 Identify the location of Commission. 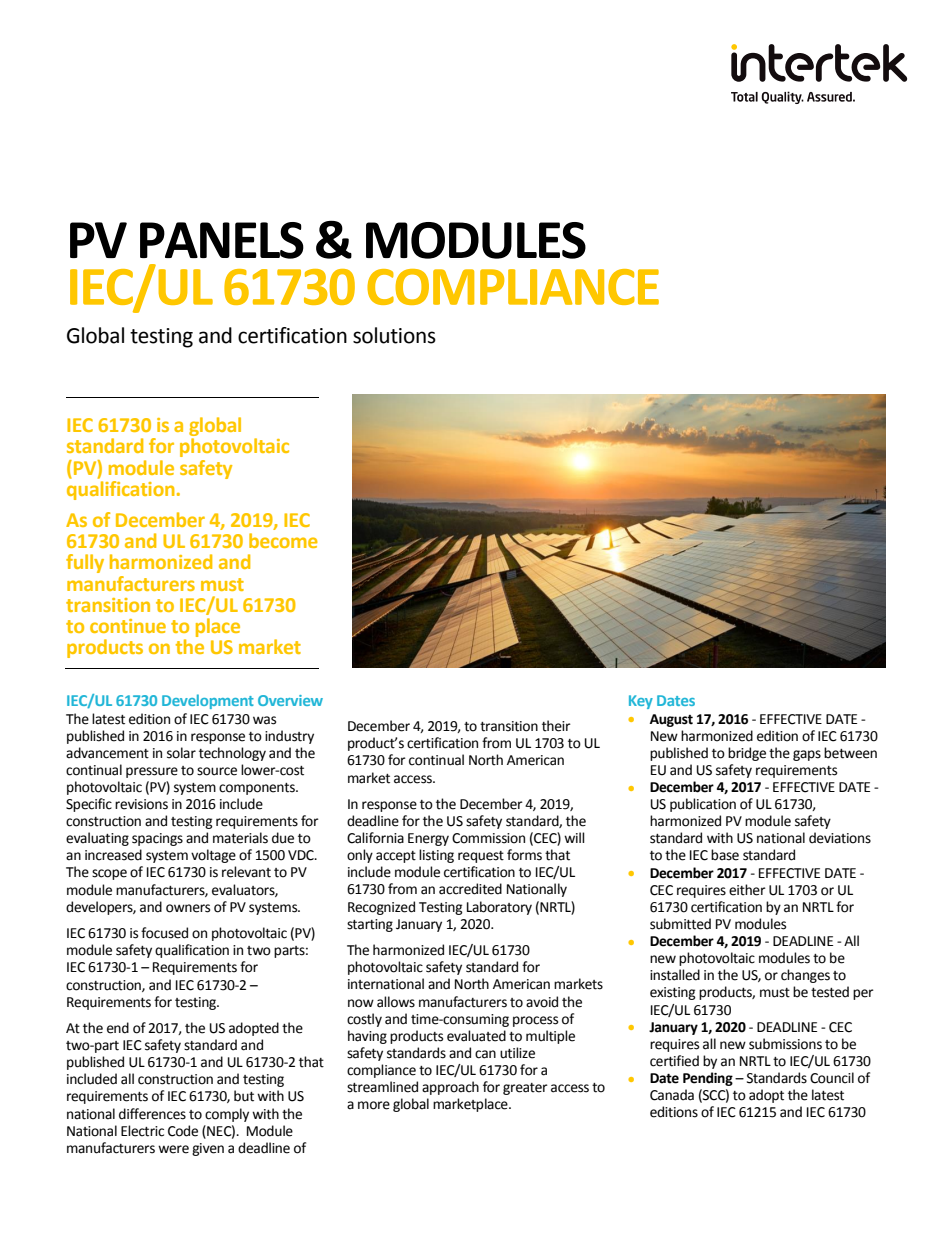
(488, 838).
